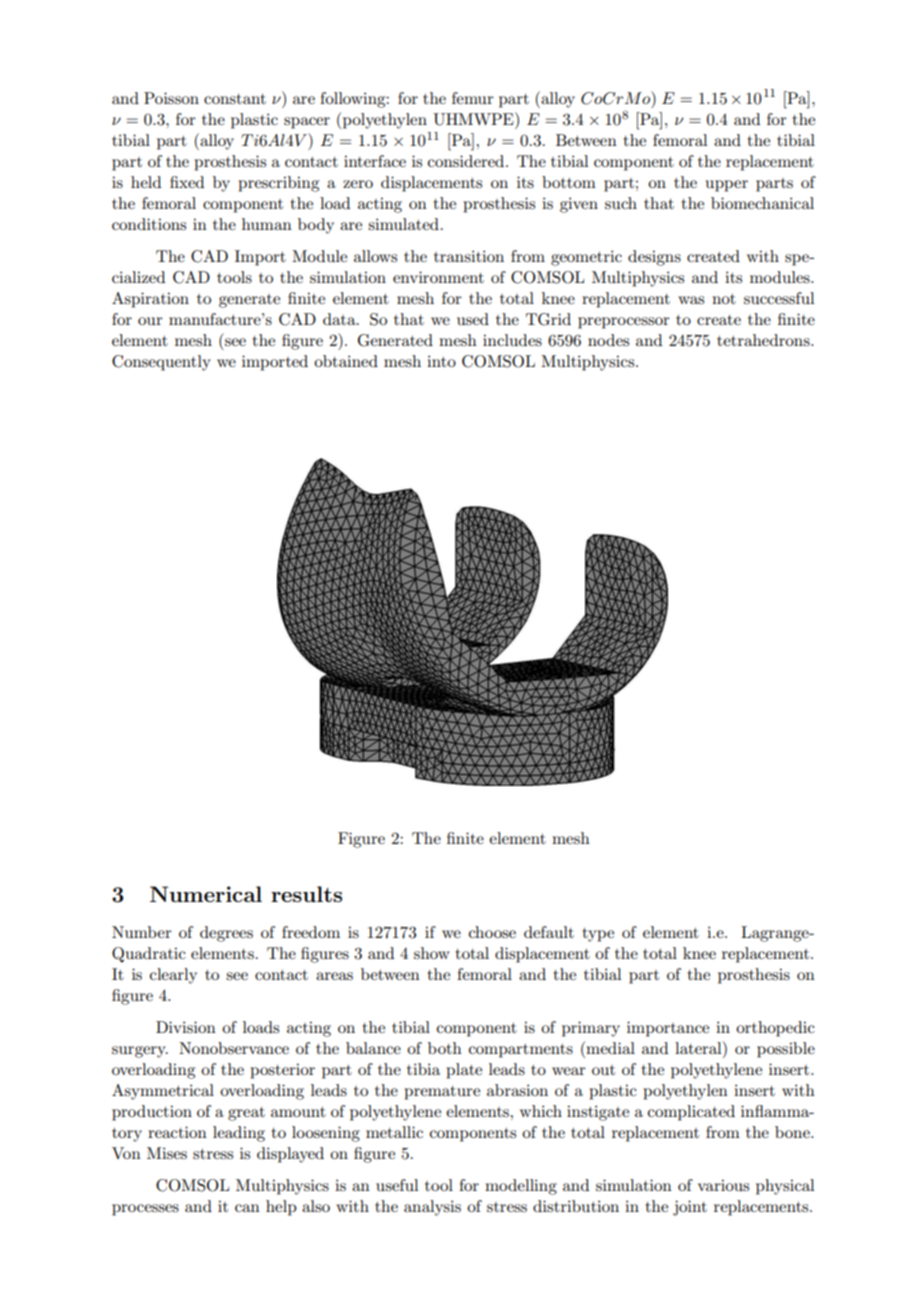 This page has height=1308, width=924. Describe the element at coordinates (764, 340) in the page. I see `tetrahedrons` at that location.
